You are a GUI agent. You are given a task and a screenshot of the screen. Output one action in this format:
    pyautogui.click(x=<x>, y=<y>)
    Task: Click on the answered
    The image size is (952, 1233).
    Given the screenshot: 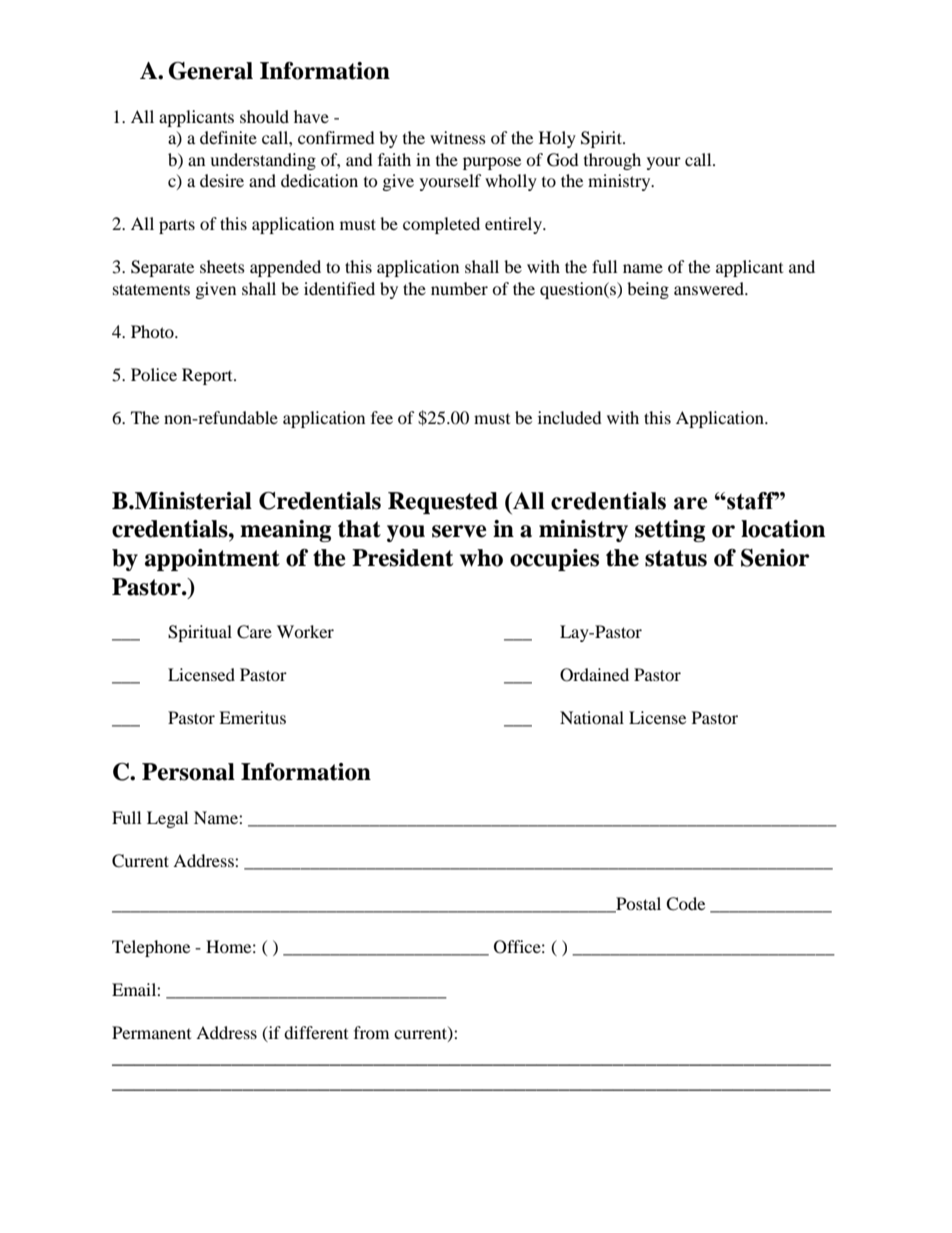 What is the action you would take?
    pyautogui.click(x=710, y=288)
